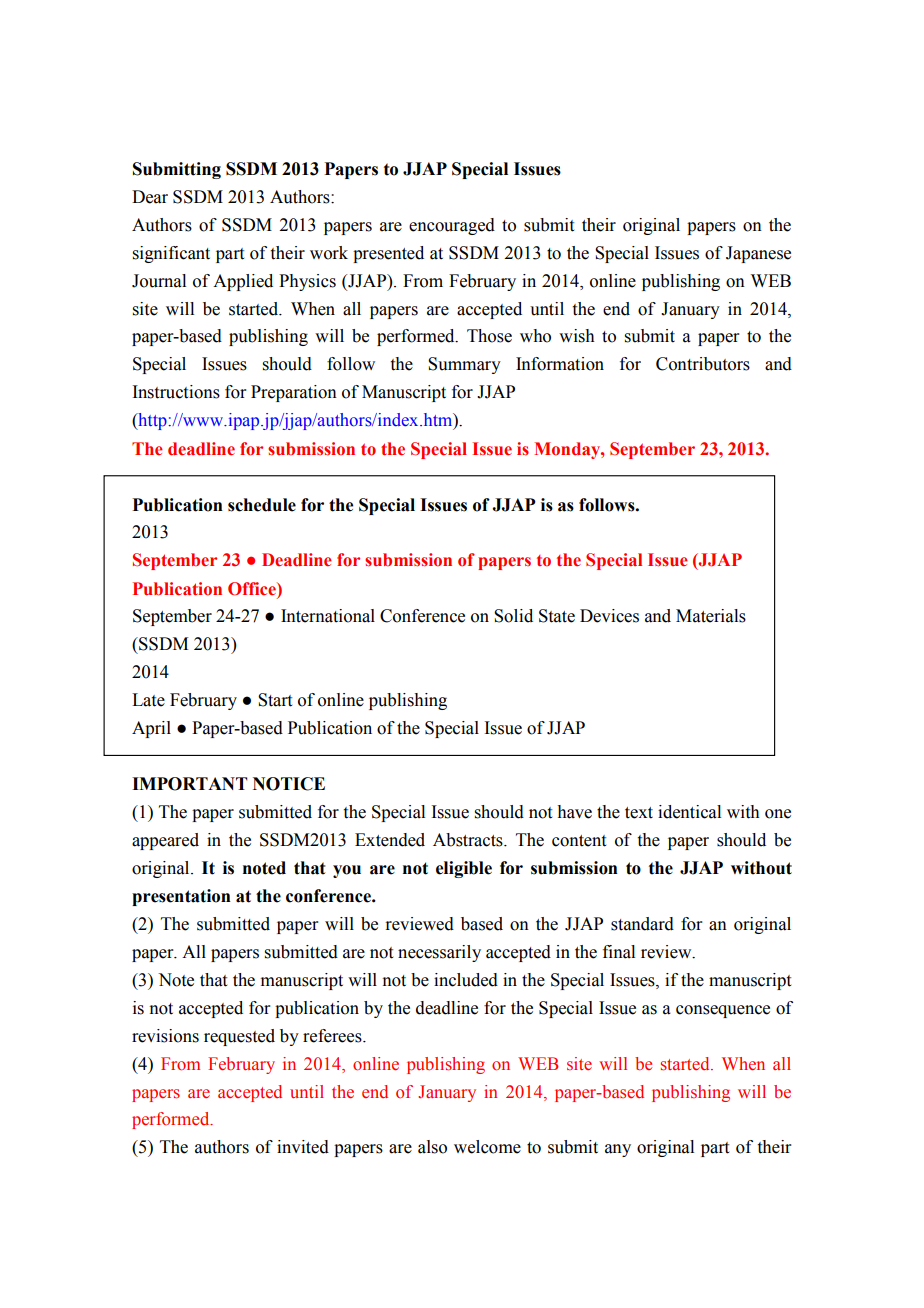 This image has height=1308, width=924. Describe the element at coordinates (513, 616) in the image. I see `Solid` at that location.
